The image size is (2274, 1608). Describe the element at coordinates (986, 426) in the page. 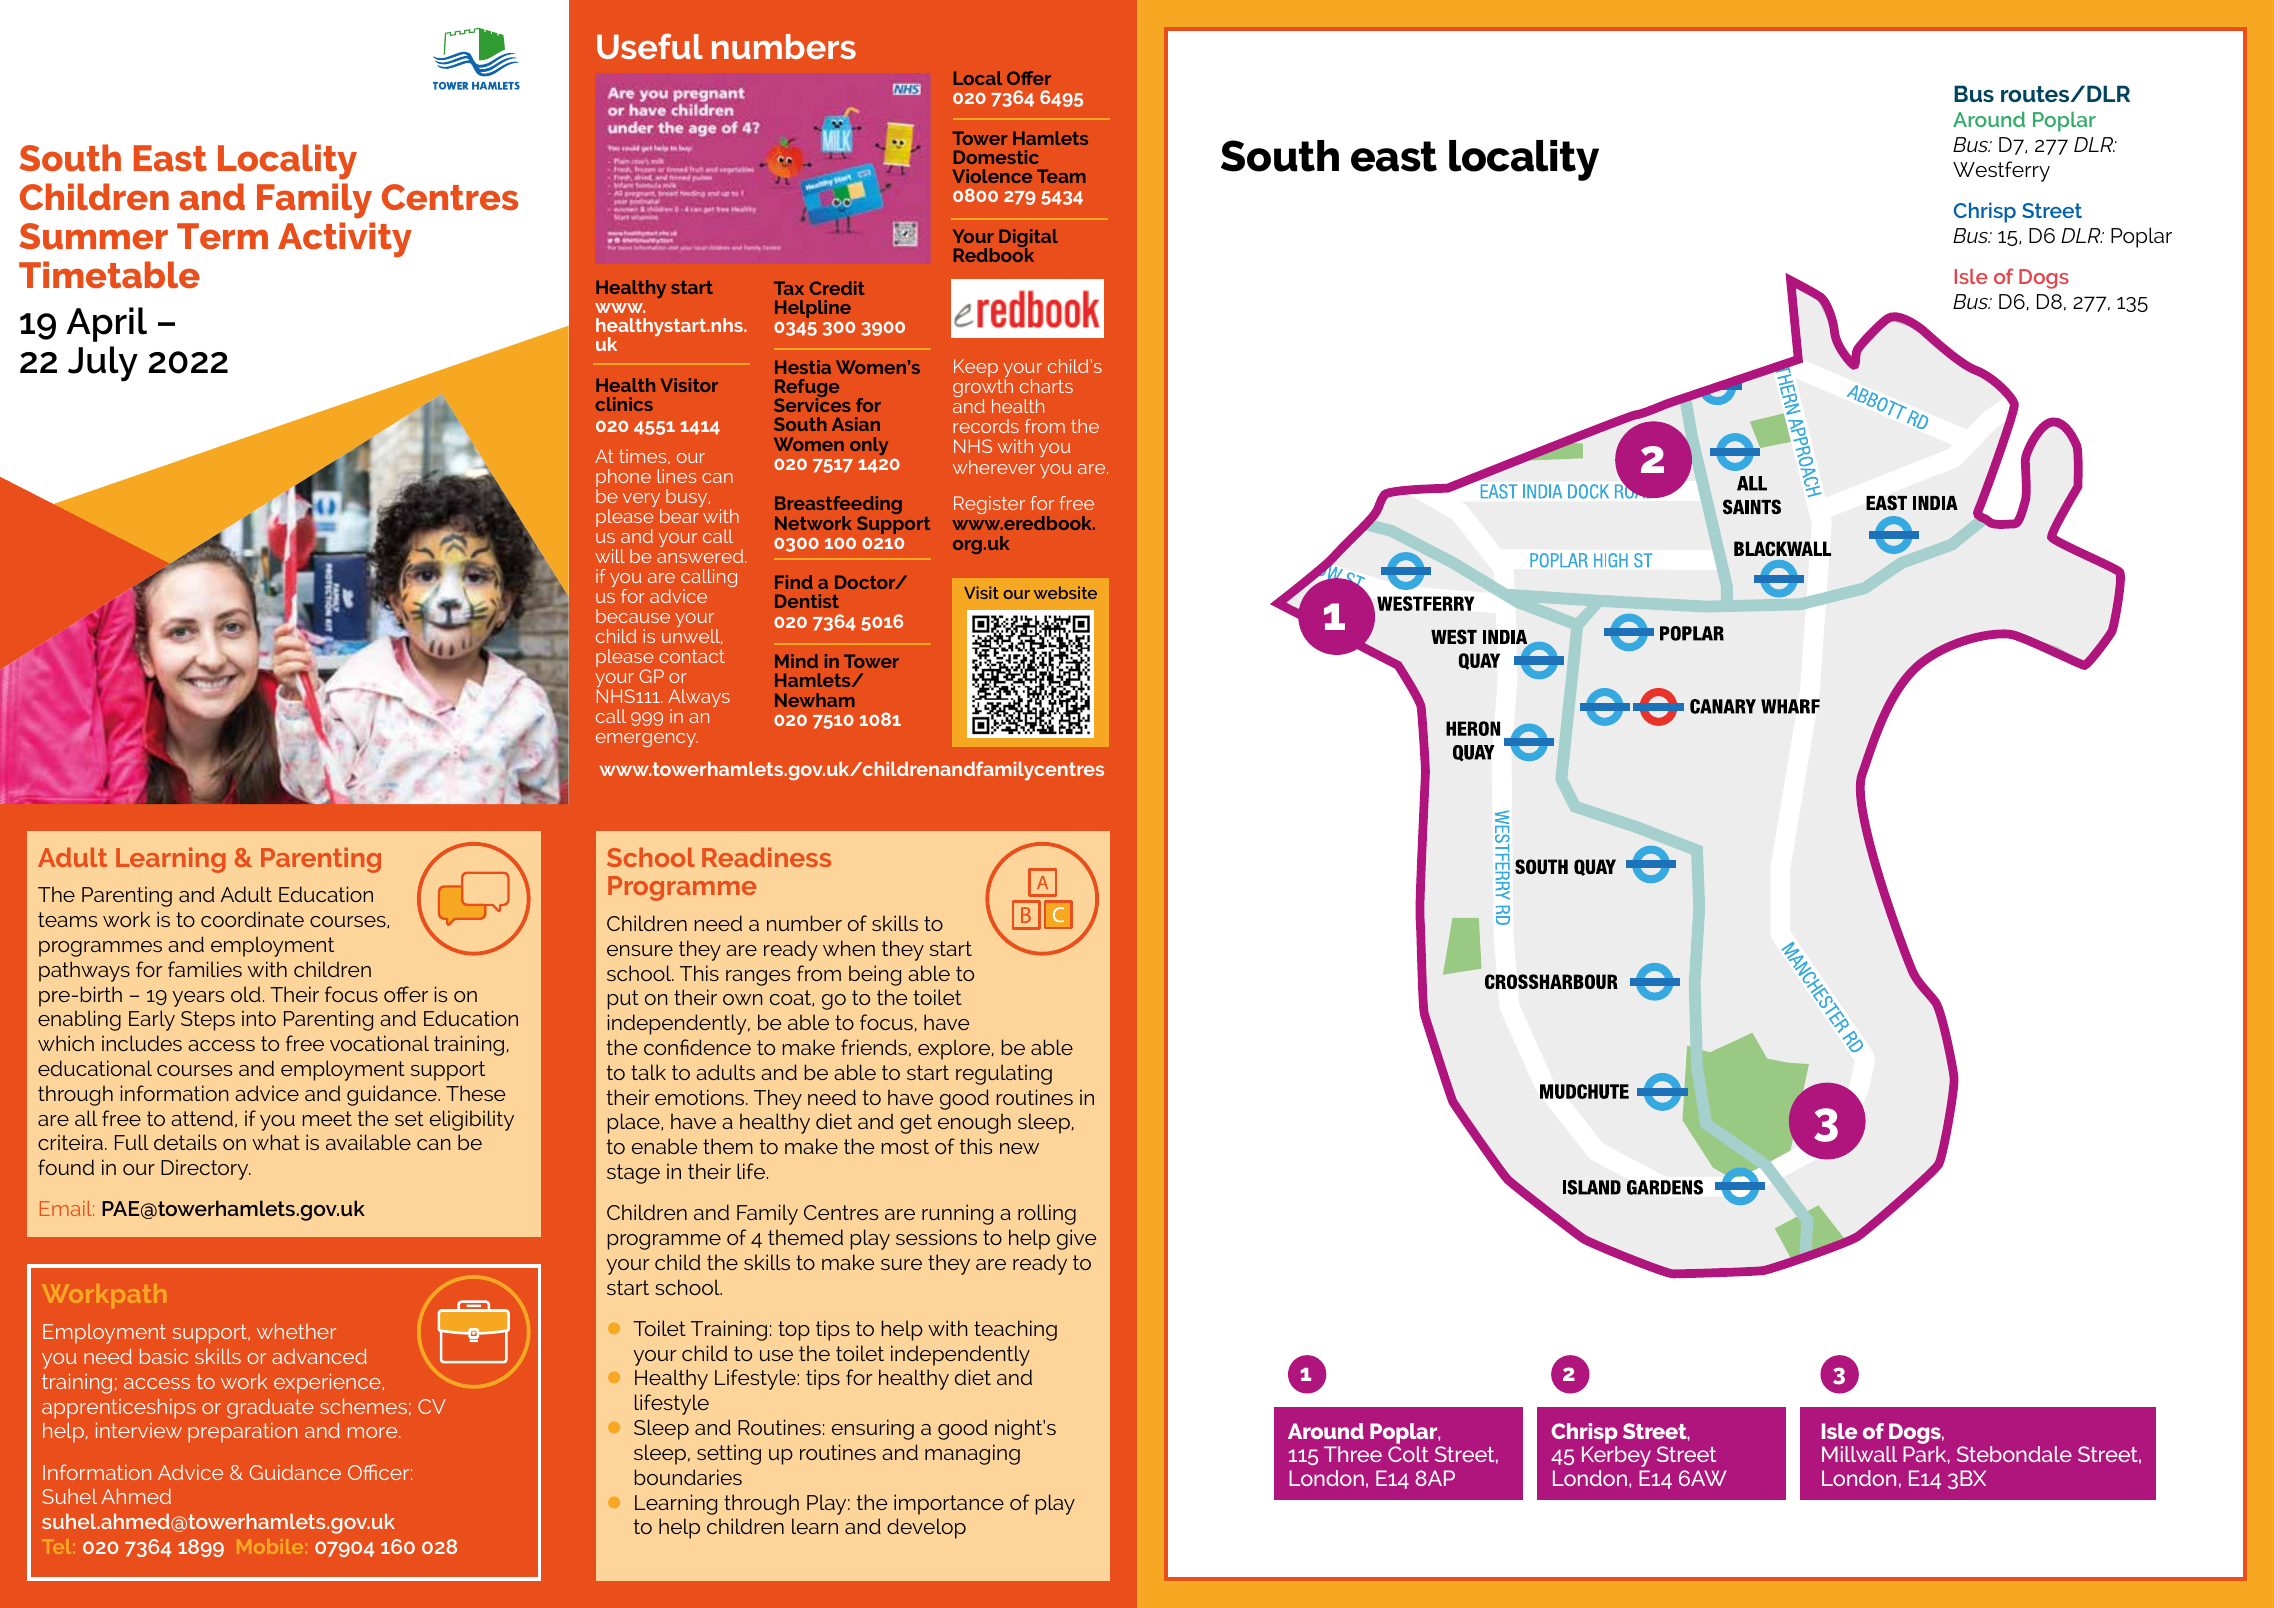

I see `records` at that location.
